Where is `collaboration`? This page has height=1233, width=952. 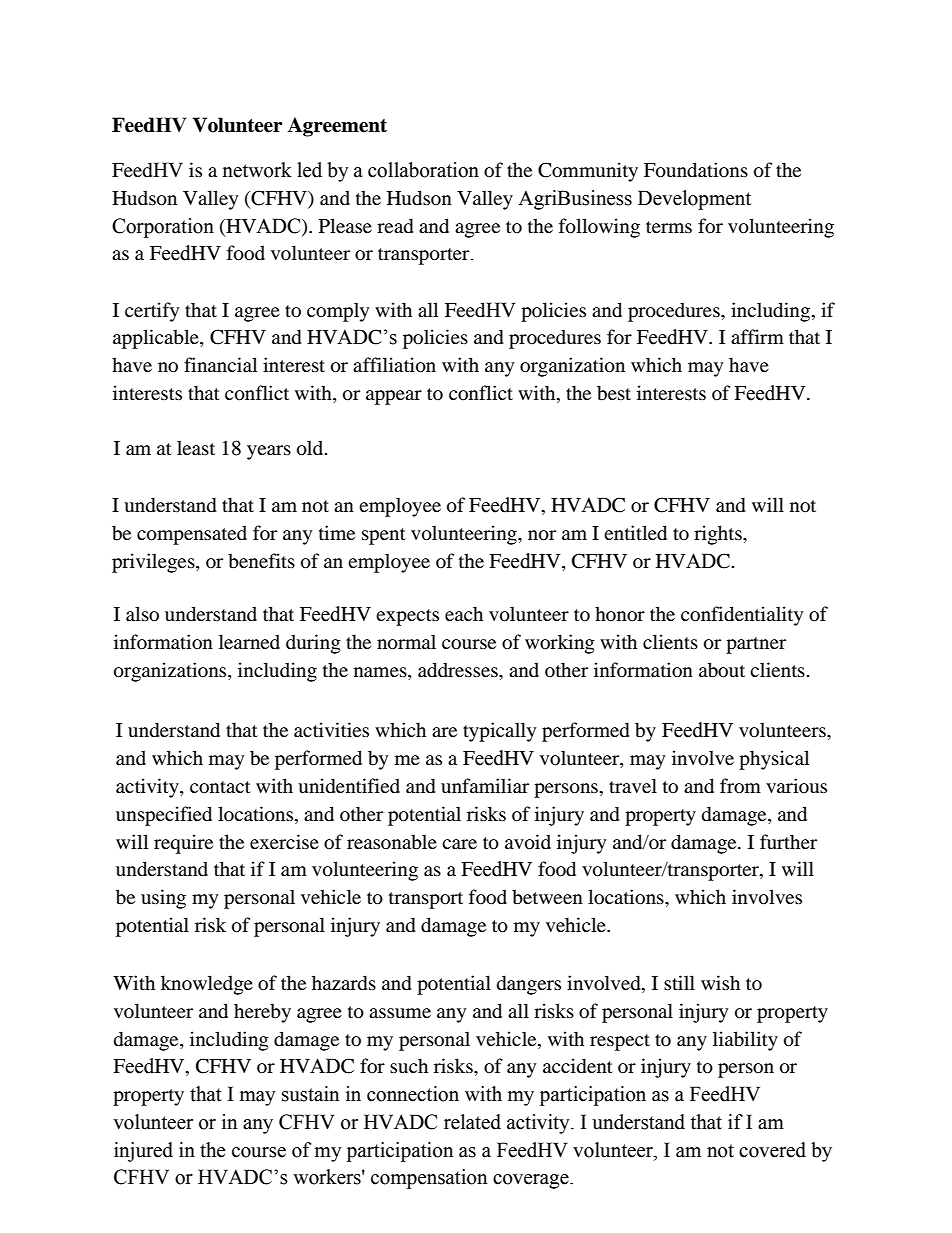
collaboration is located at coordinates (423, 170).
